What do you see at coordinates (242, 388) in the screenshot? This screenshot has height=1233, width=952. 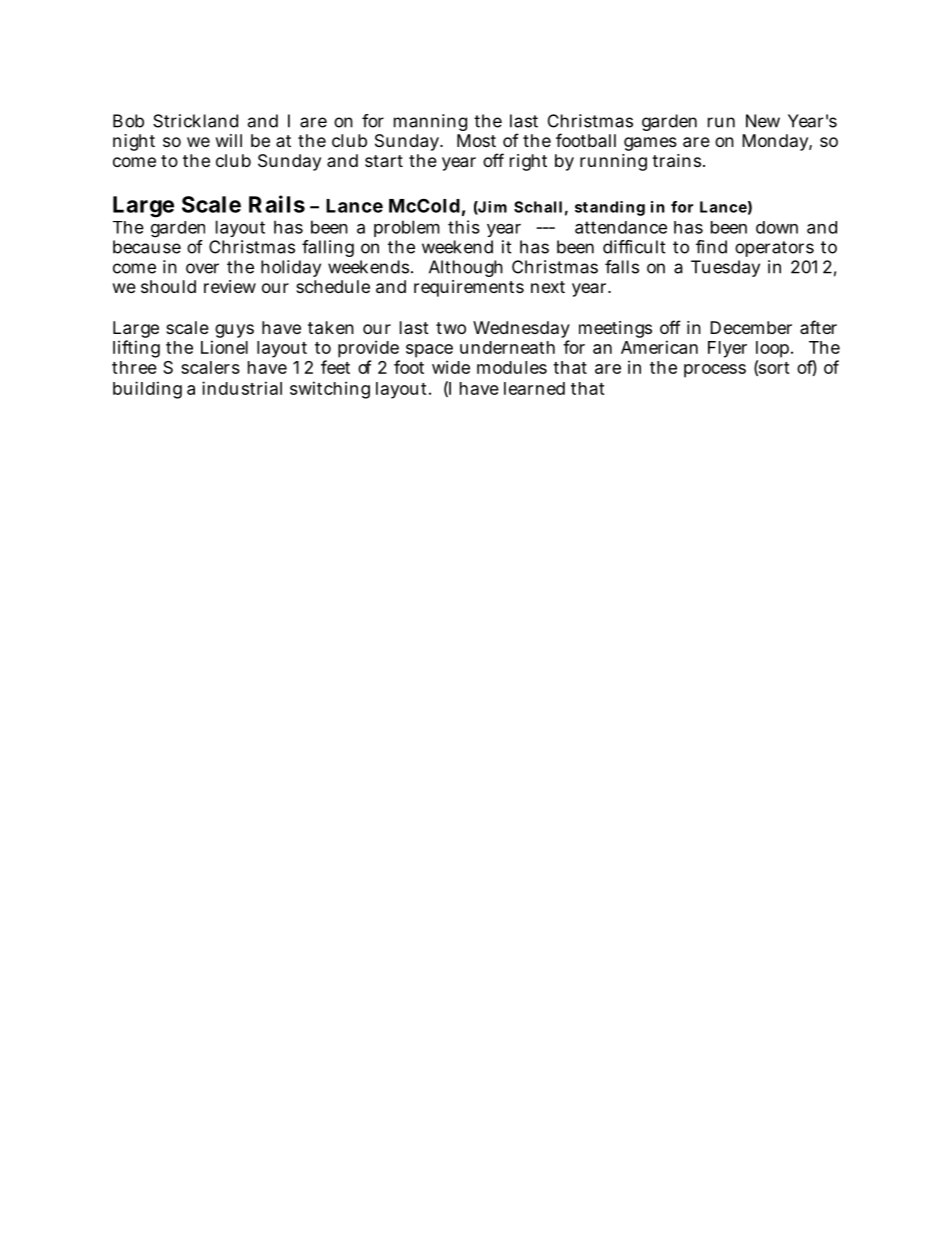 I see `industrial` at bounding box center [242, 388].
